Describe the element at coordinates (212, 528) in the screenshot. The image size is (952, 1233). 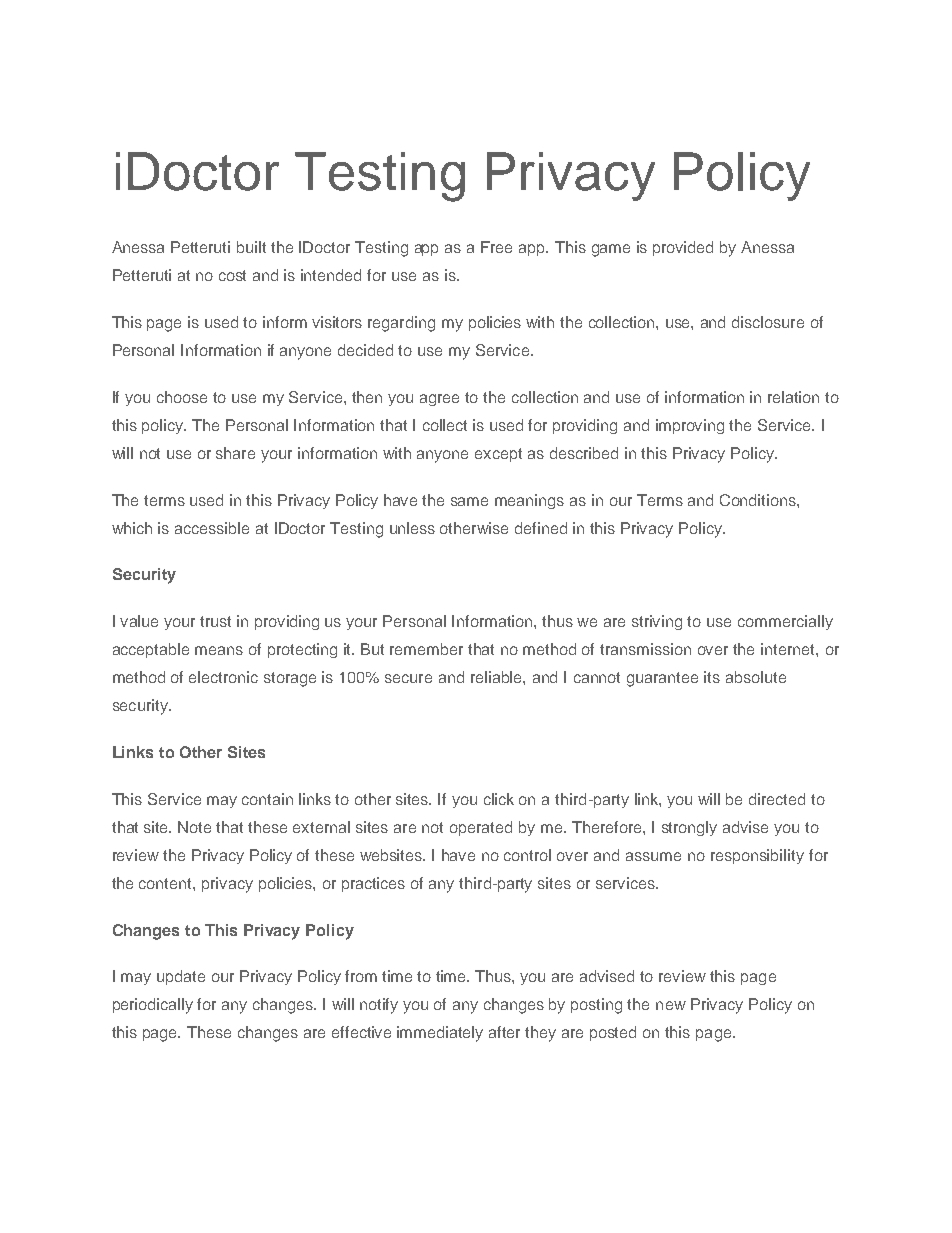
I see `accessible` at that location.
